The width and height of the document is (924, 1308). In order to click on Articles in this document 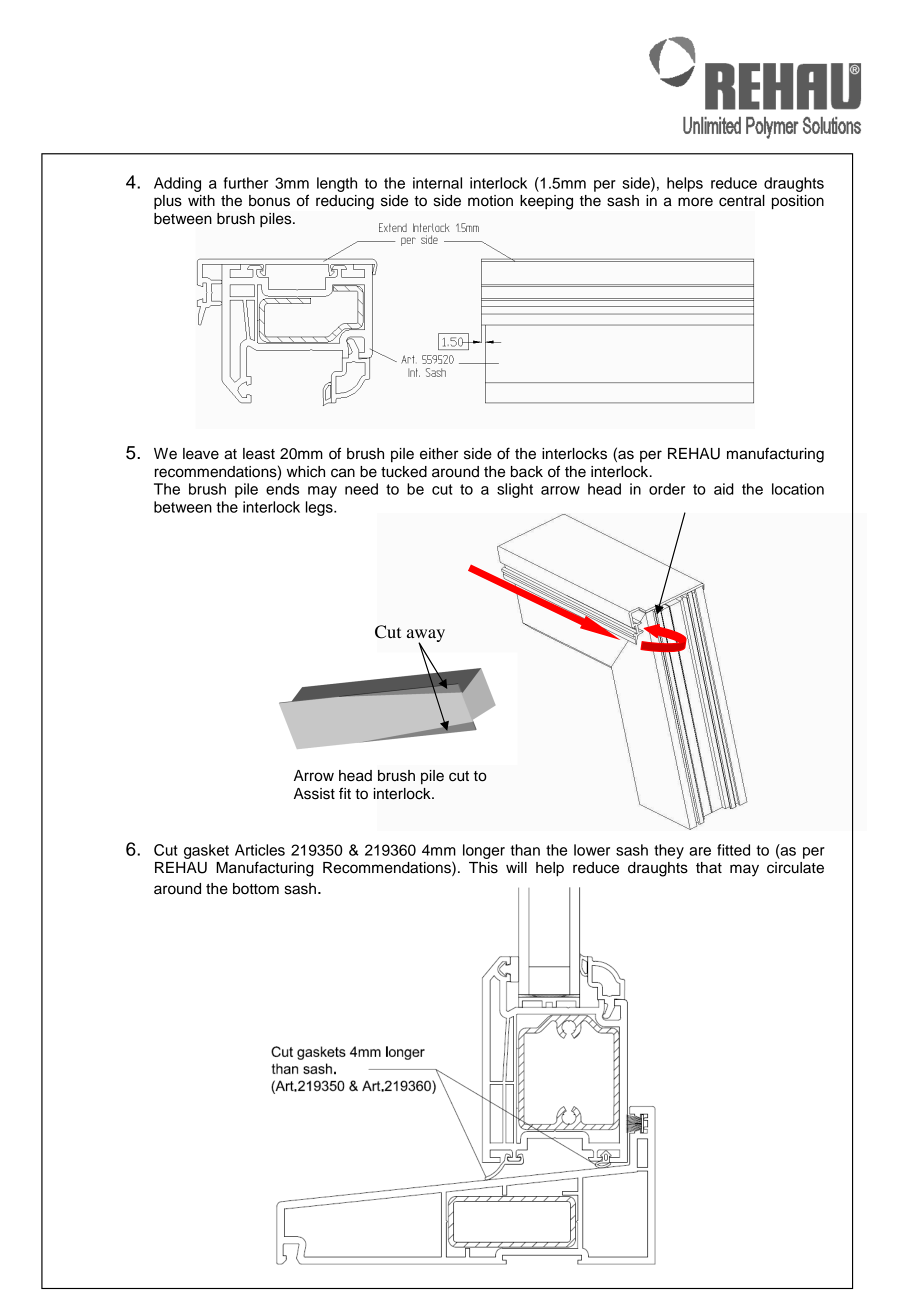, I will do `click(260, 850)`.
